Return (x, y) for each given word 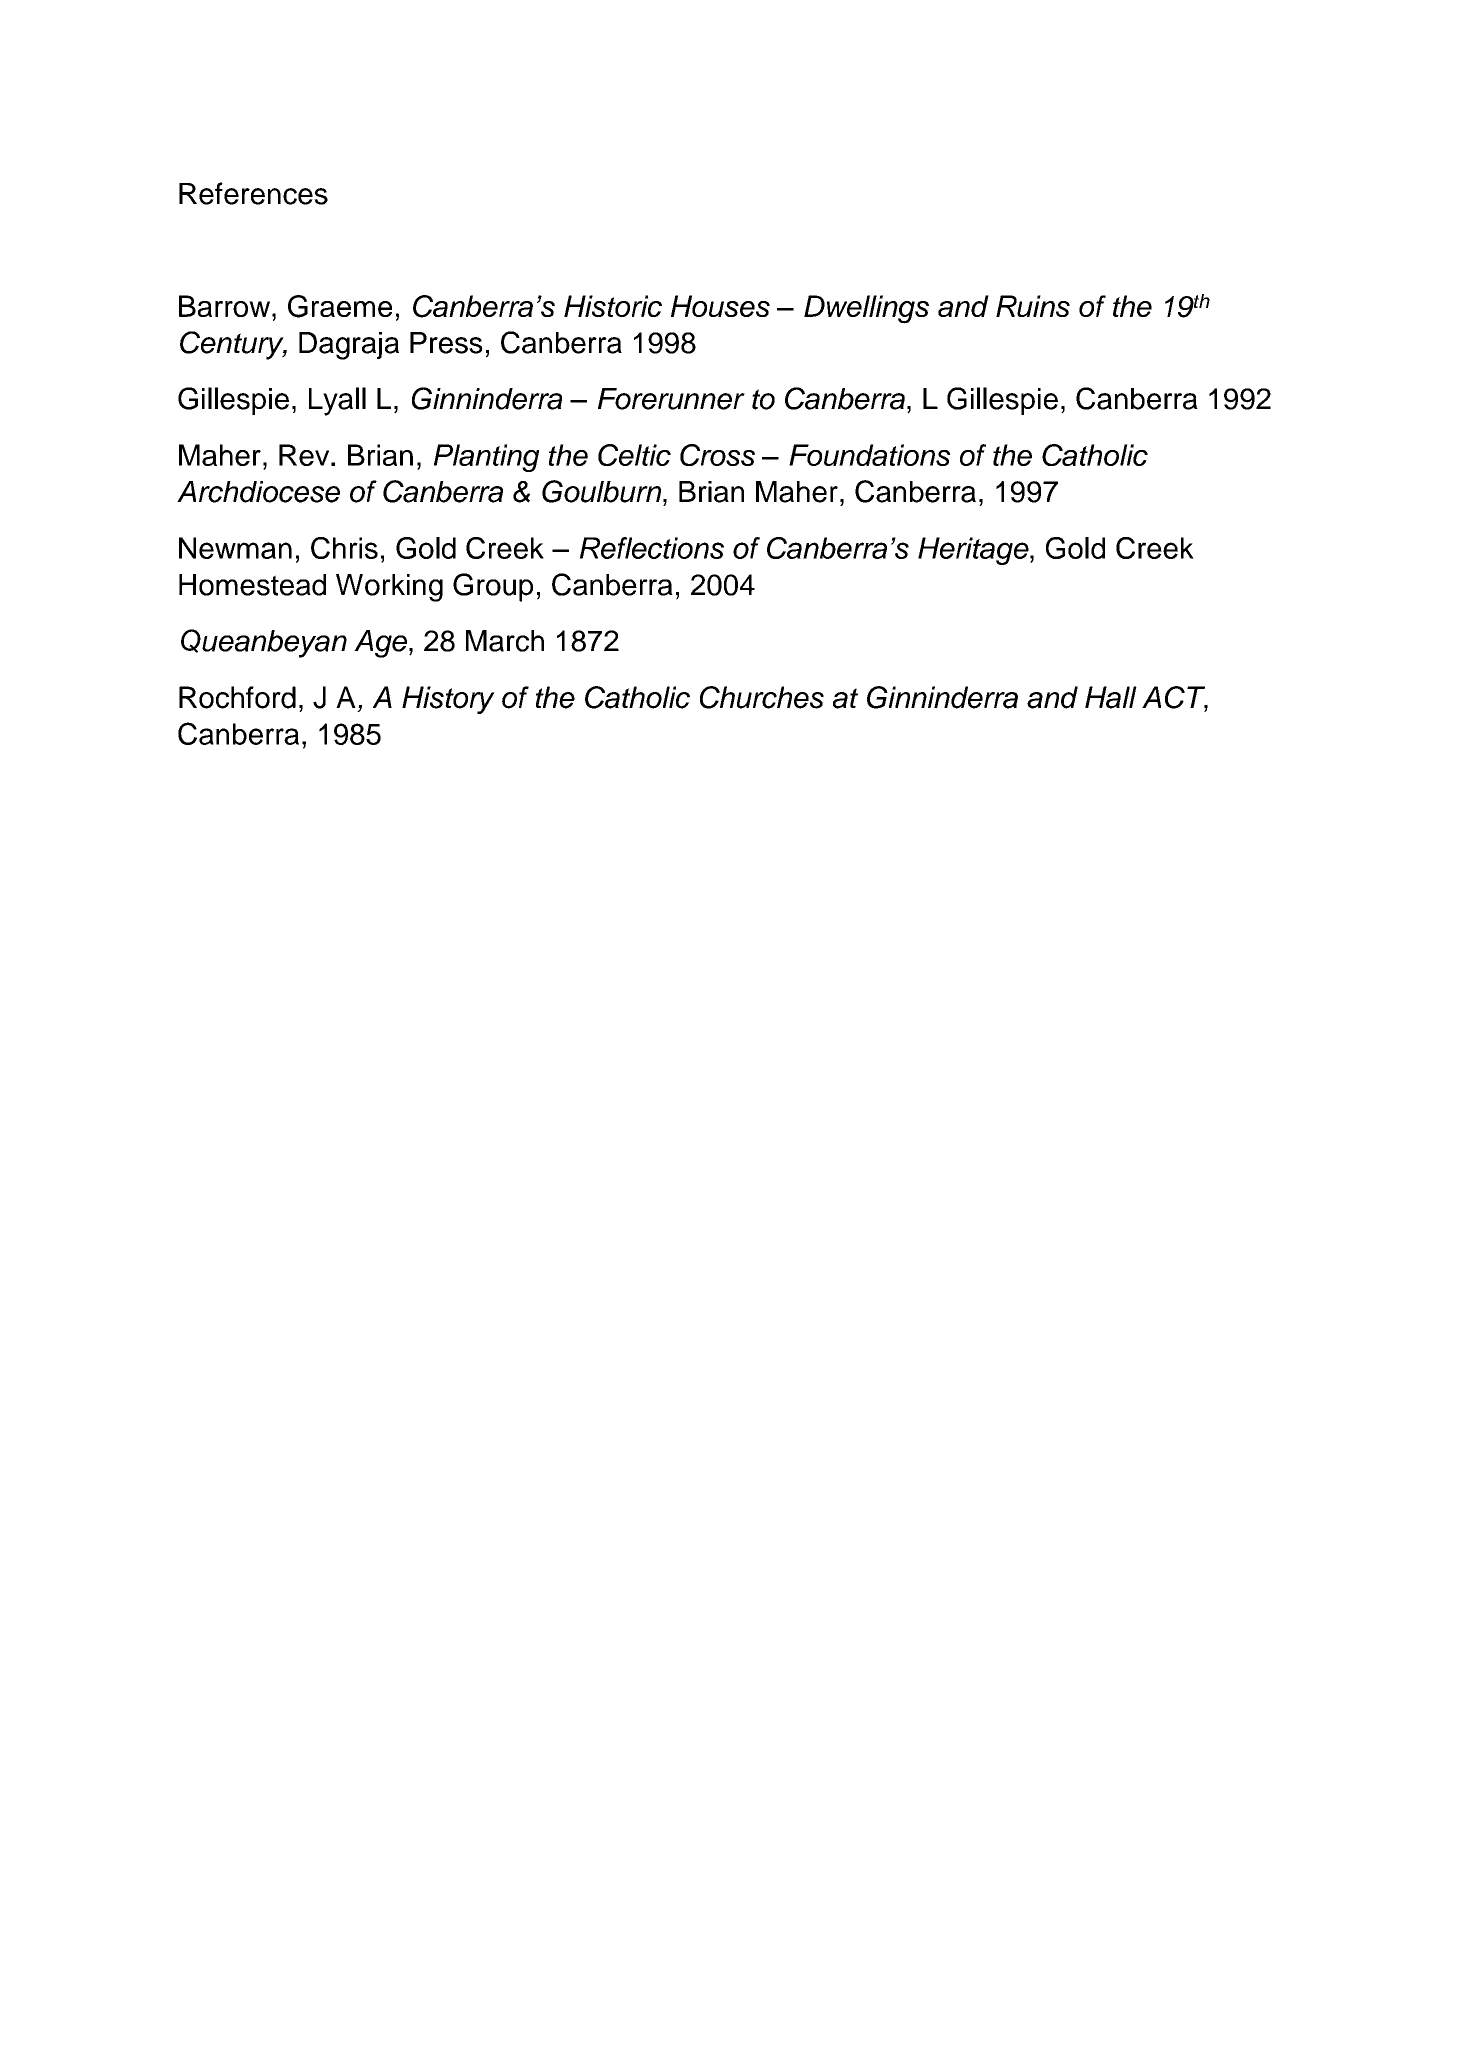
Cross (717, 455)
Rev (305, 455)
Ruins (1033, 306)
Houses (720, 306)
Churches (762, 697)
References (253, 193)
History (448, 700)
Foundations (869, 455)
